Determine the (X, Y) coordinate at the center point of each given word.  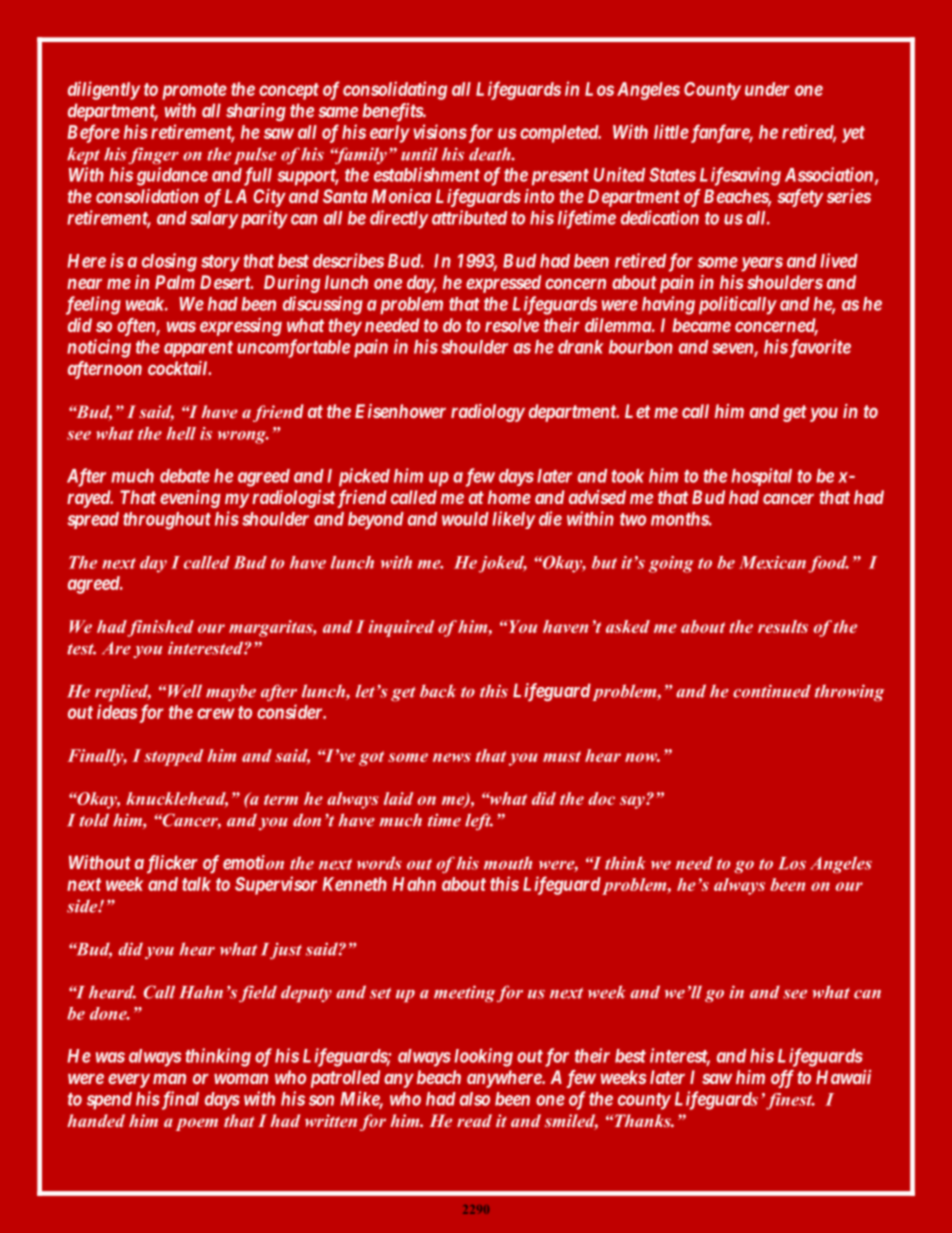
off (782, 1079)
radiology (488, 413)
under (767, 89)
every (129, 1080)
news (452, 757)
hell (181, 433)
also (475, 1099)
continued (772, 691)
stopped (174, 757)
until (419, 154)
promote (194, 91)
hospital (761, 477)
